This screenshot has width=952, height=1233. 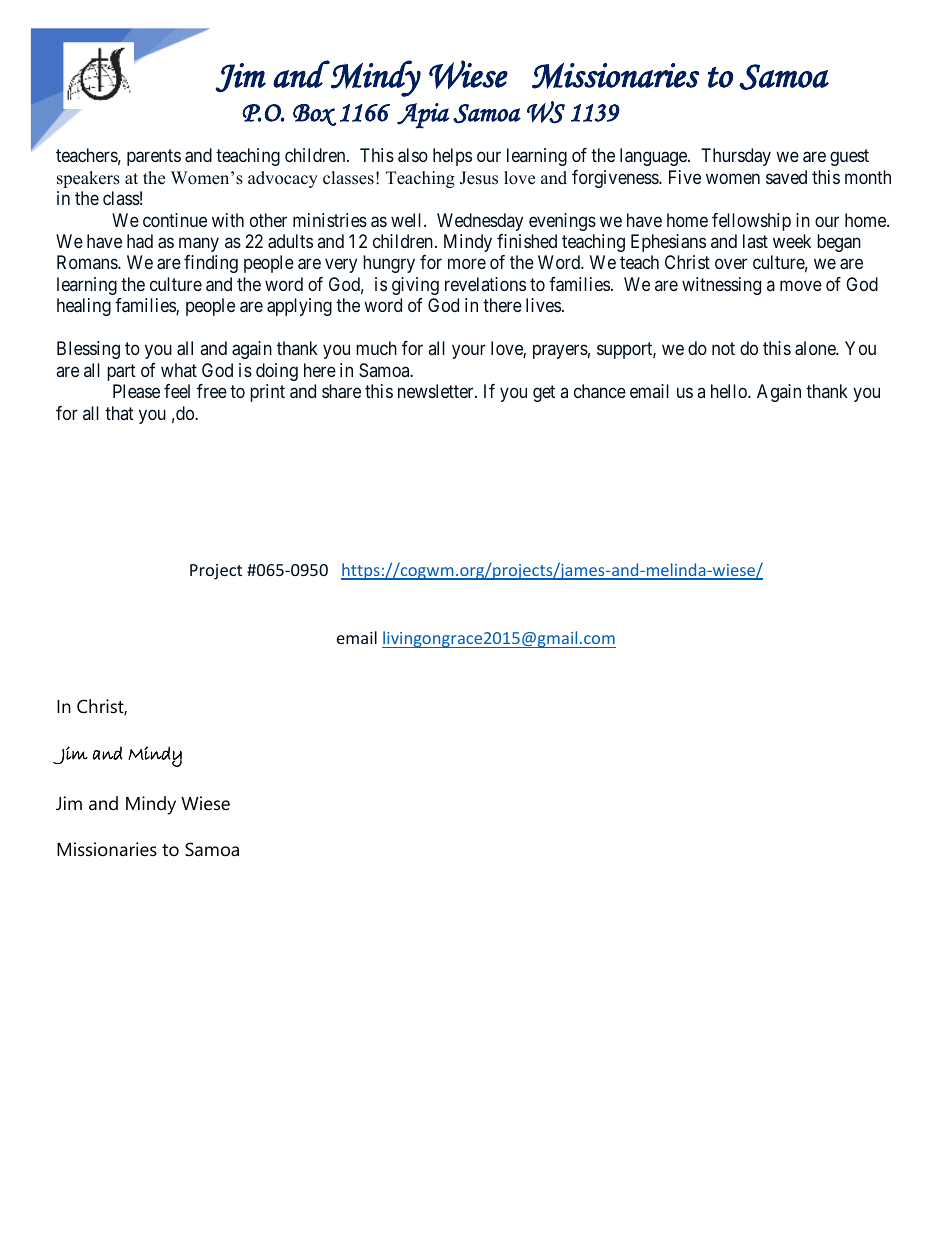 I want to click on over, so click(x=731, y=264).
